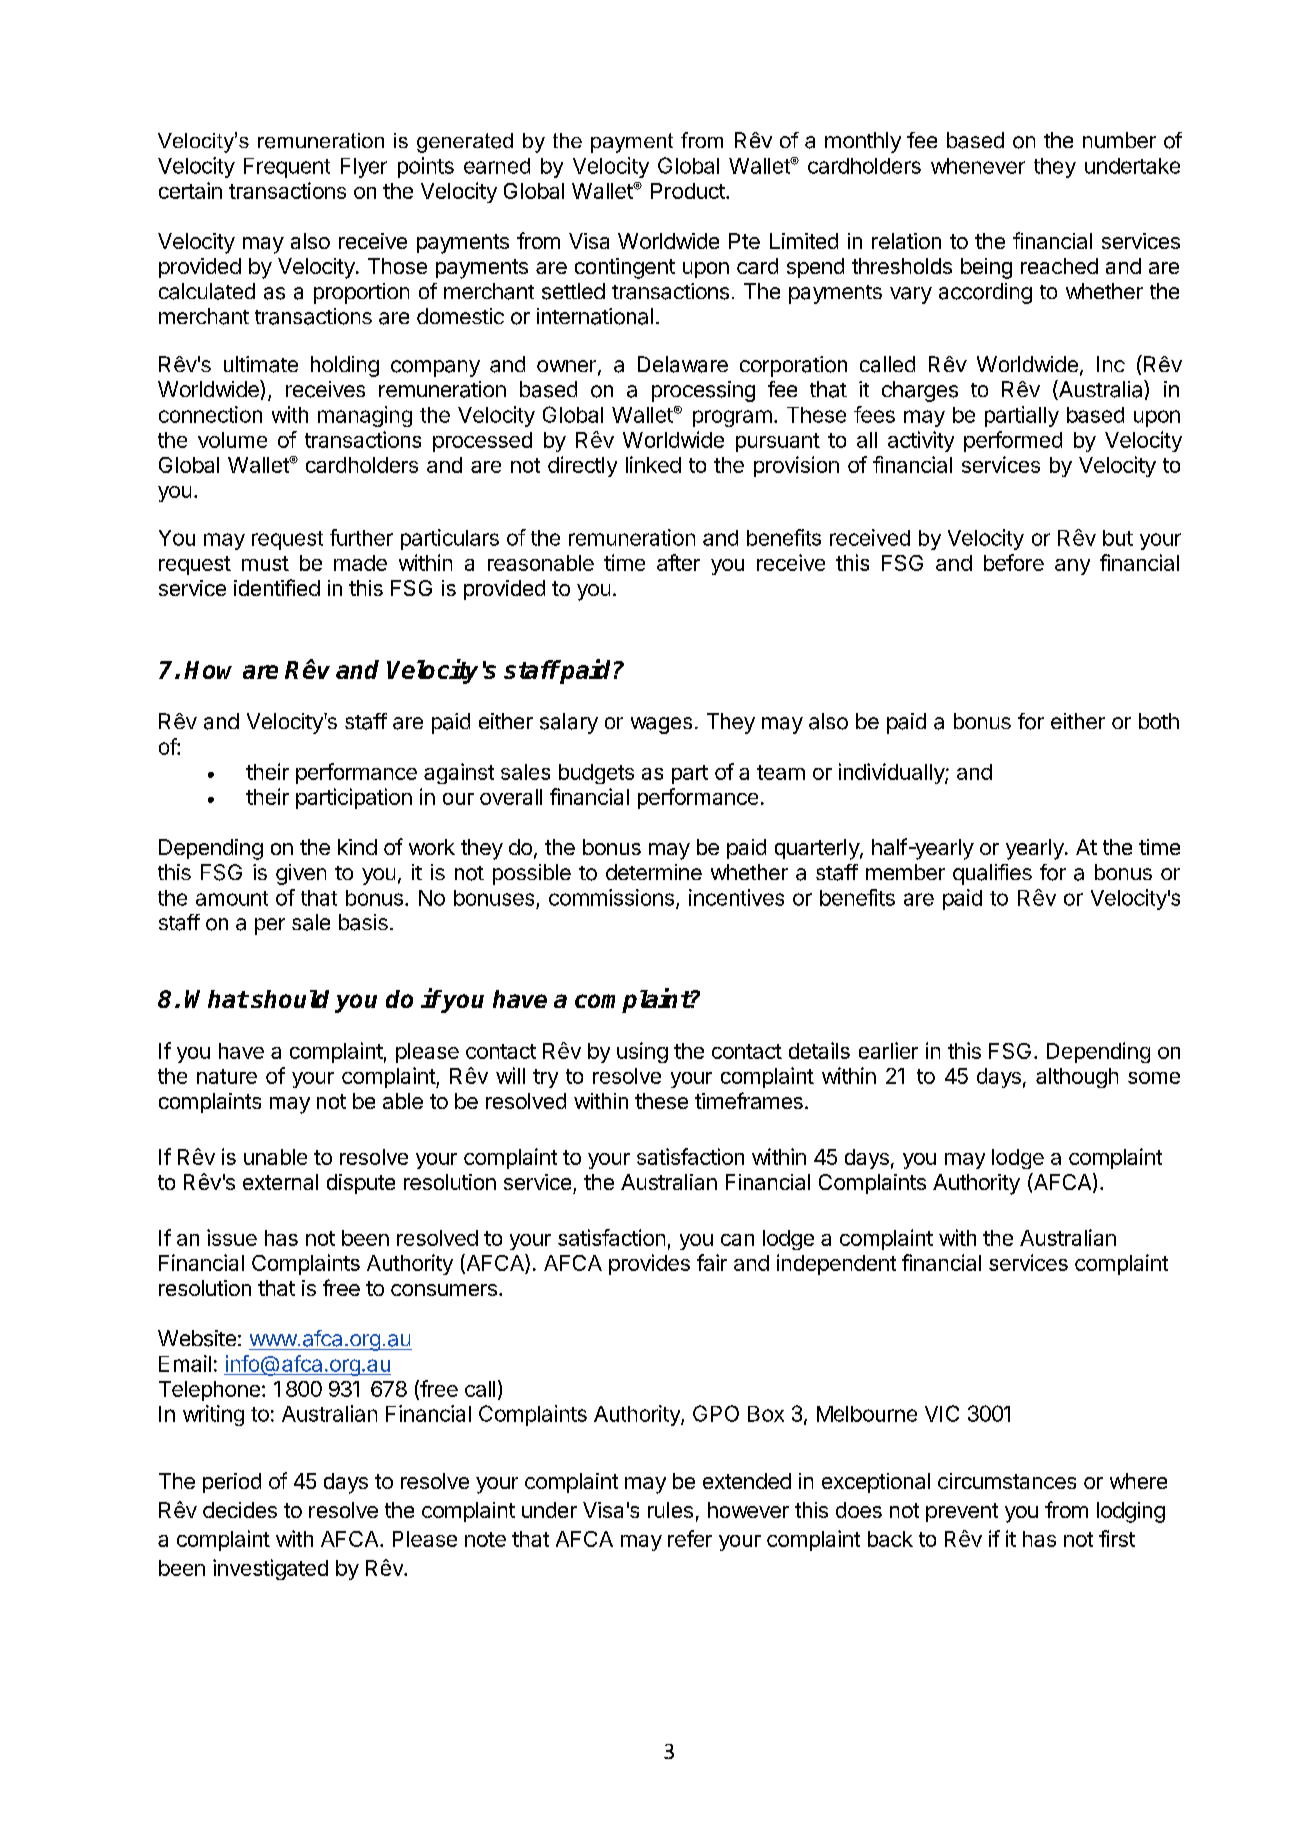 The image size is (1302, 1841). What do you see at coordinates (654, 872) in the screenshot?
I see `determine` at bounding box center [654, 872].
